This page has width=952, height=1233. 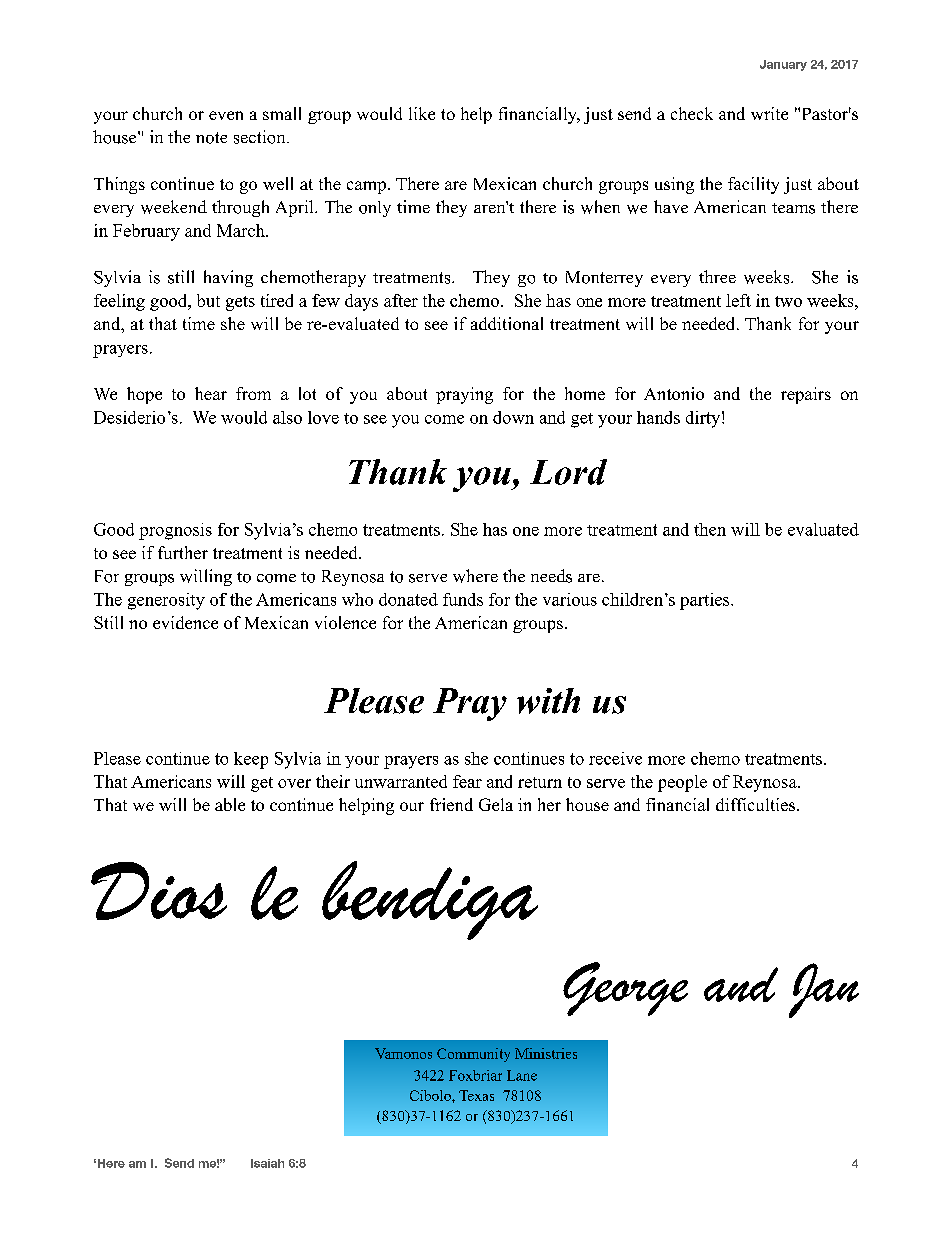 I want to click on like, so click(x=422, y=113).
